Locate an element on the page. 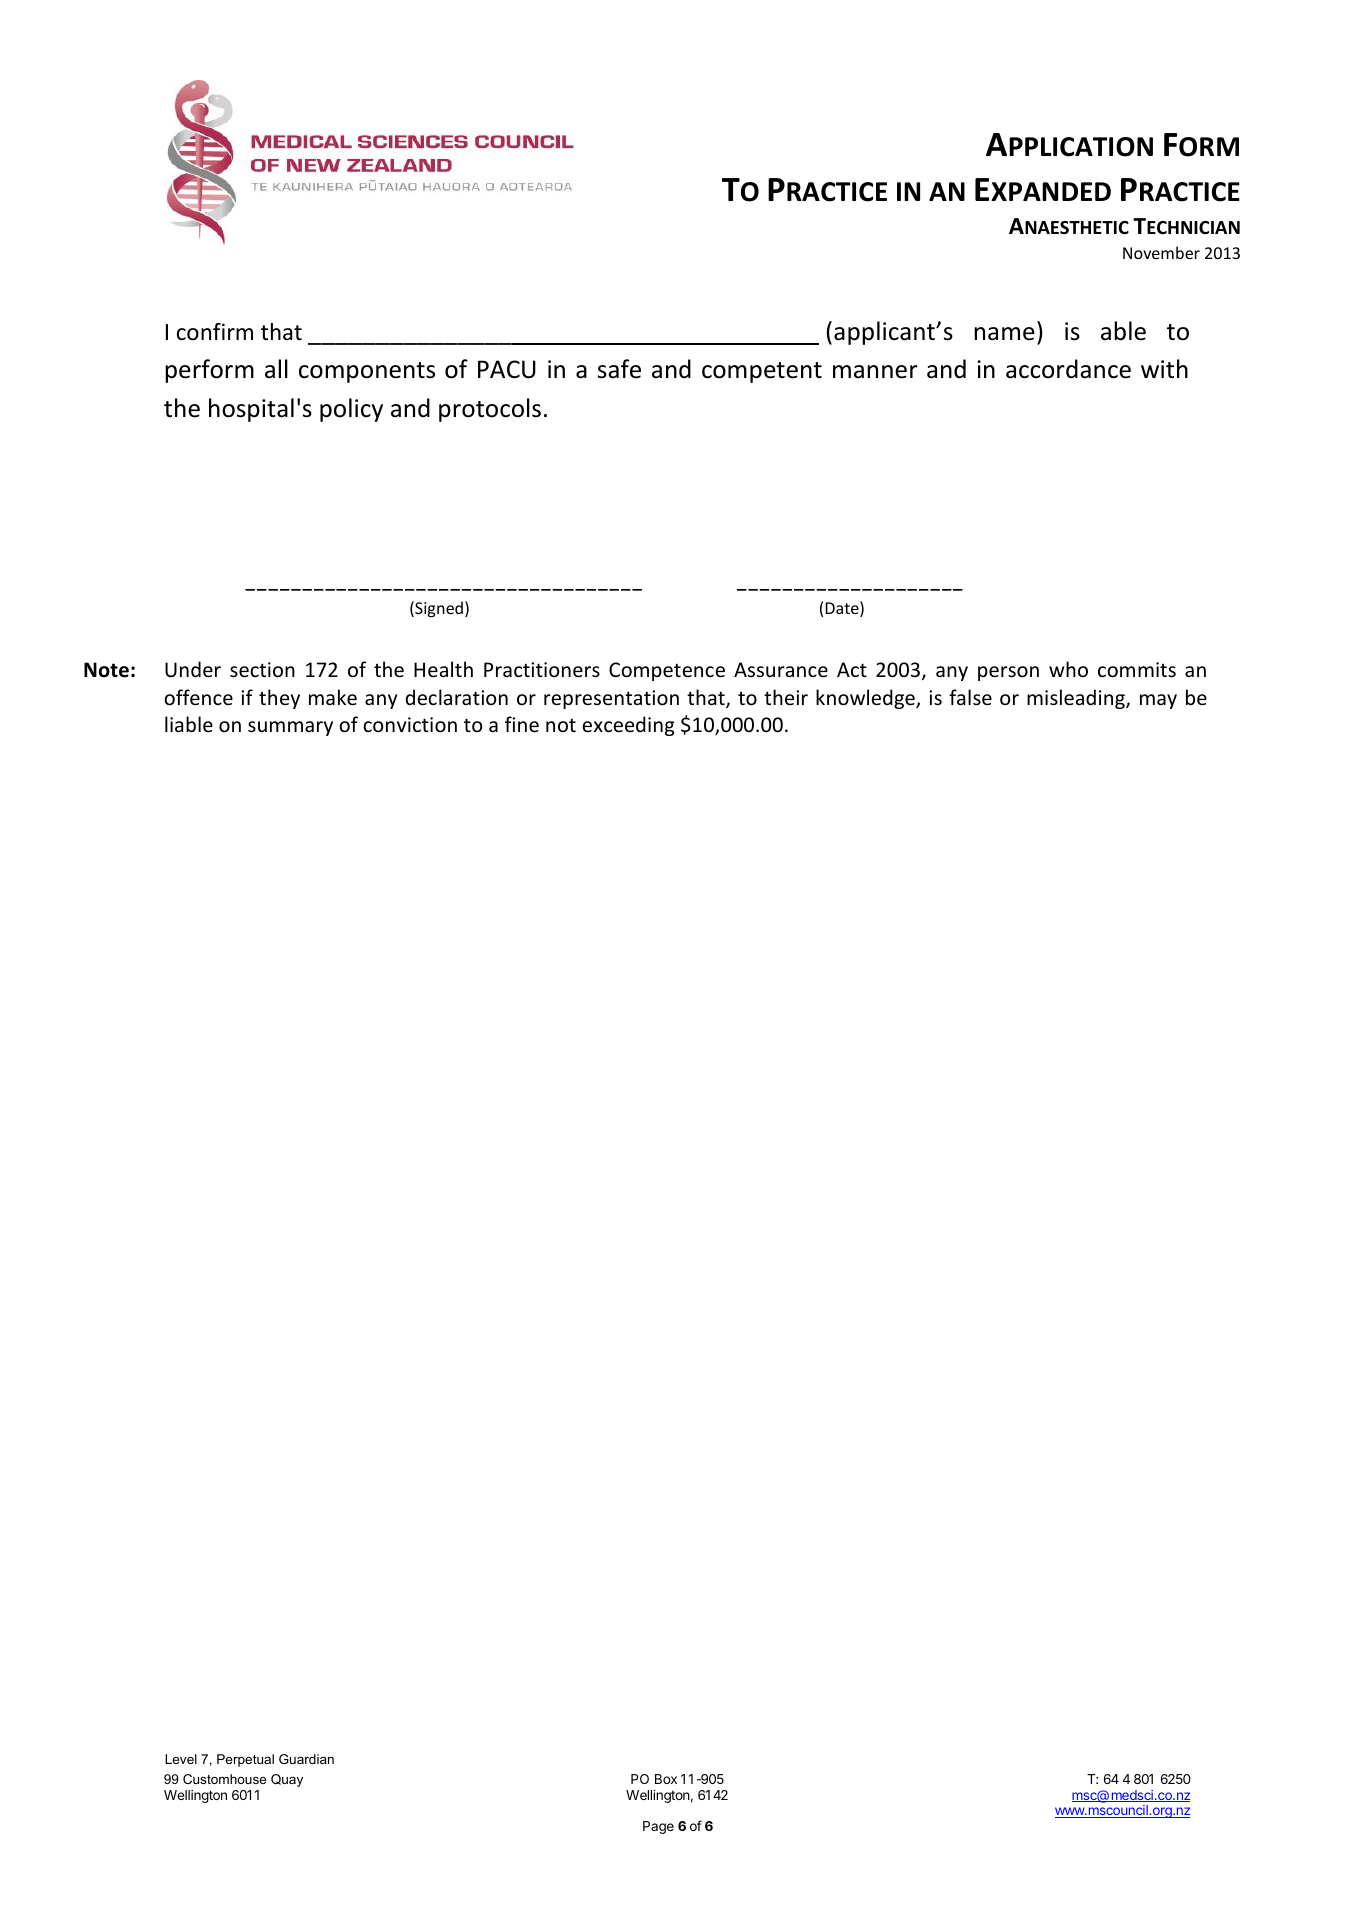  safe is located at coordinates (619, 369).
